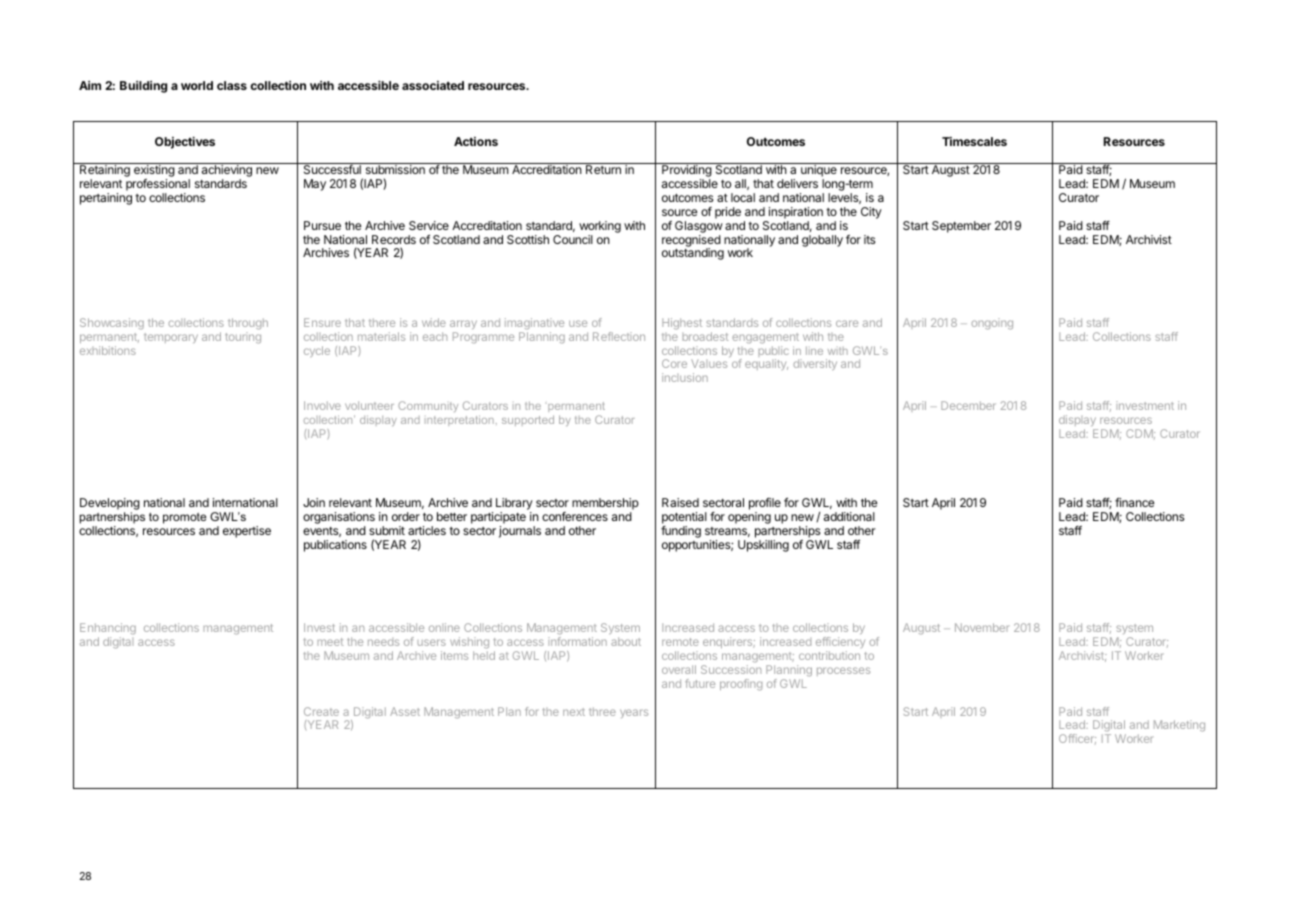 The width and height of the screenshot is (1308, 924). What do you see at coordinates (602, 711) in the screenshot?
I see `three` at bounding box center [602, 711].
